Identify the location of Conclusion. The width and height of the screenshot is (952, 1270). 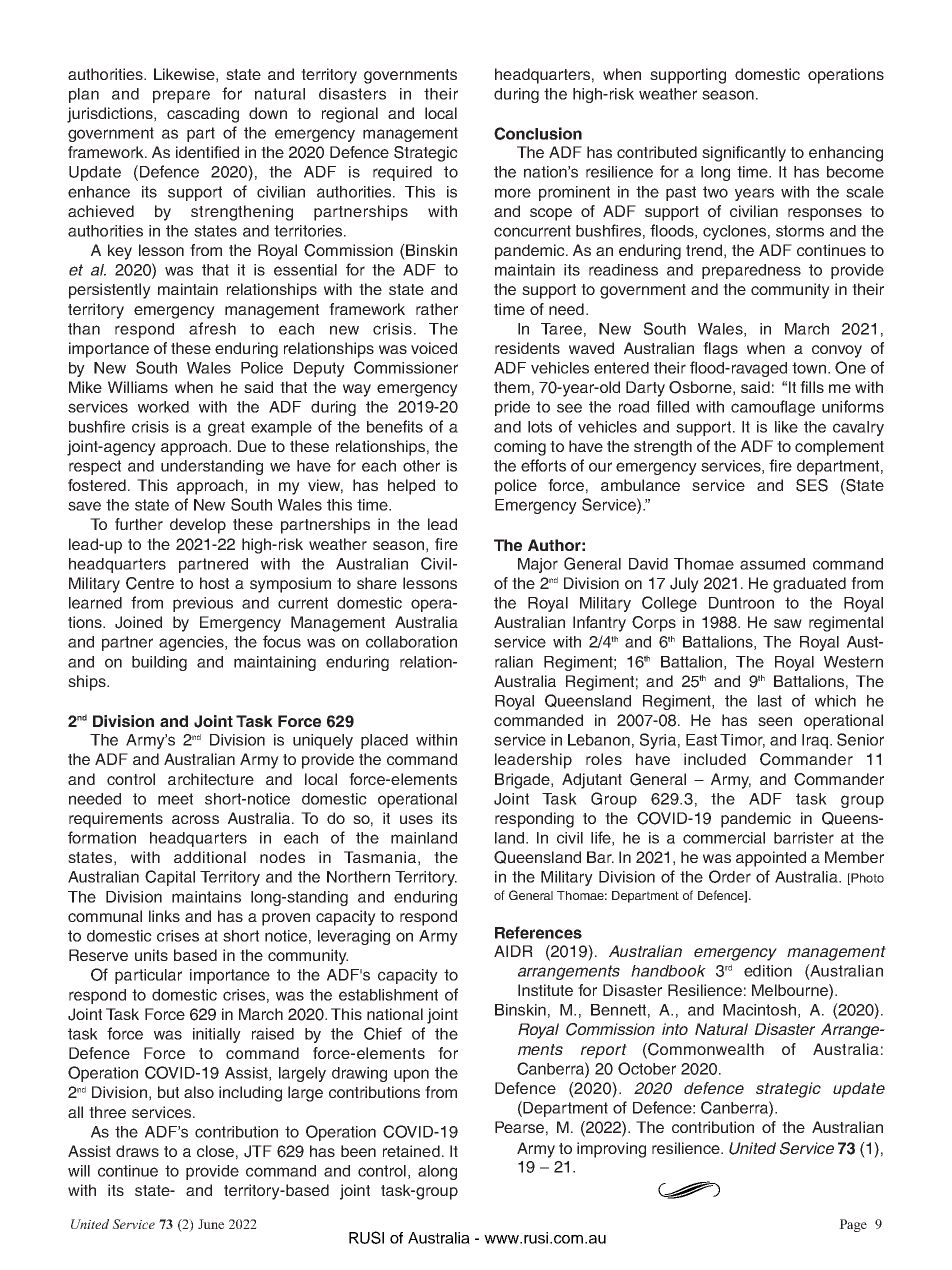
(538, 133).
